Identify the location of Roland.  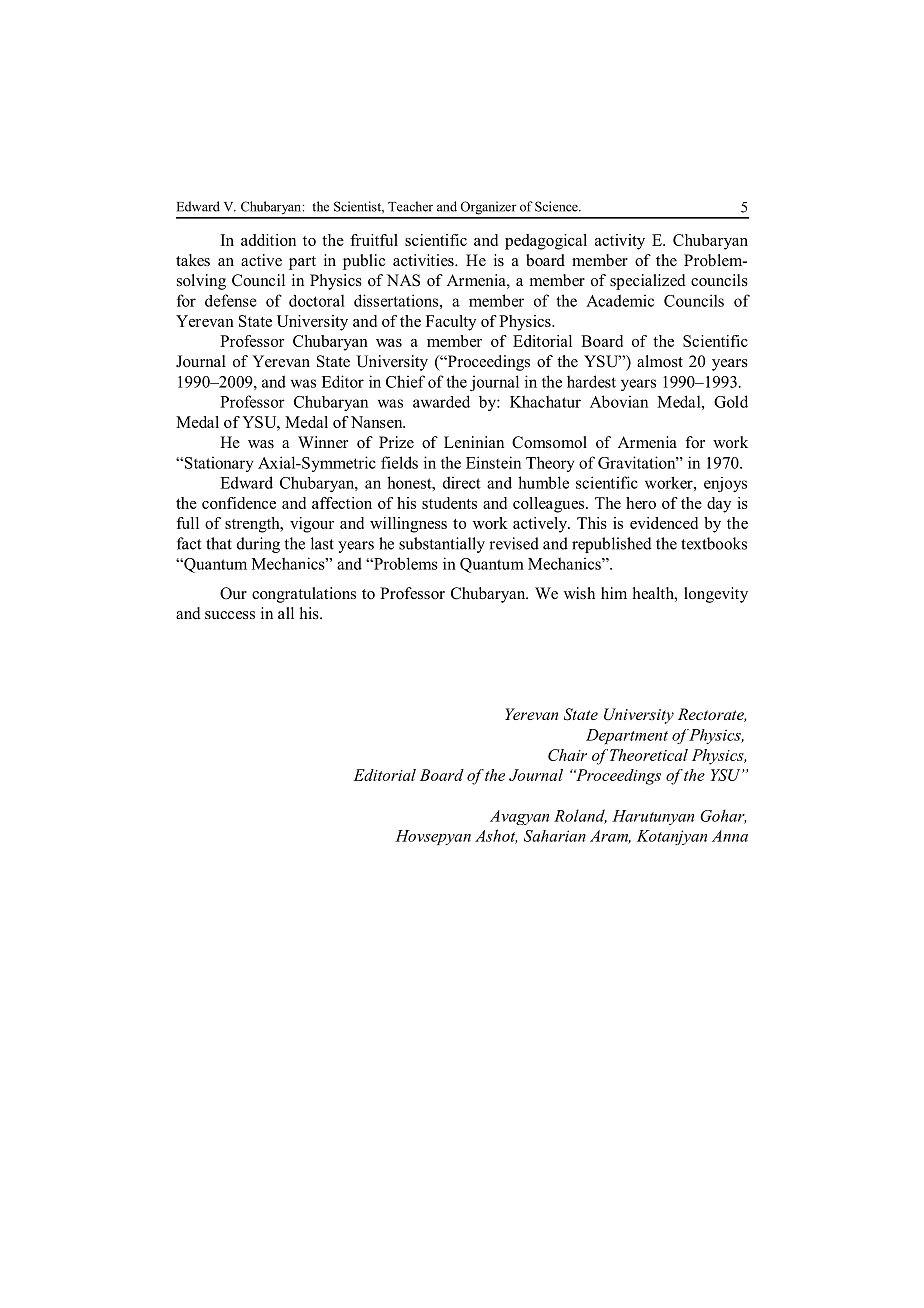
(580, 816).
